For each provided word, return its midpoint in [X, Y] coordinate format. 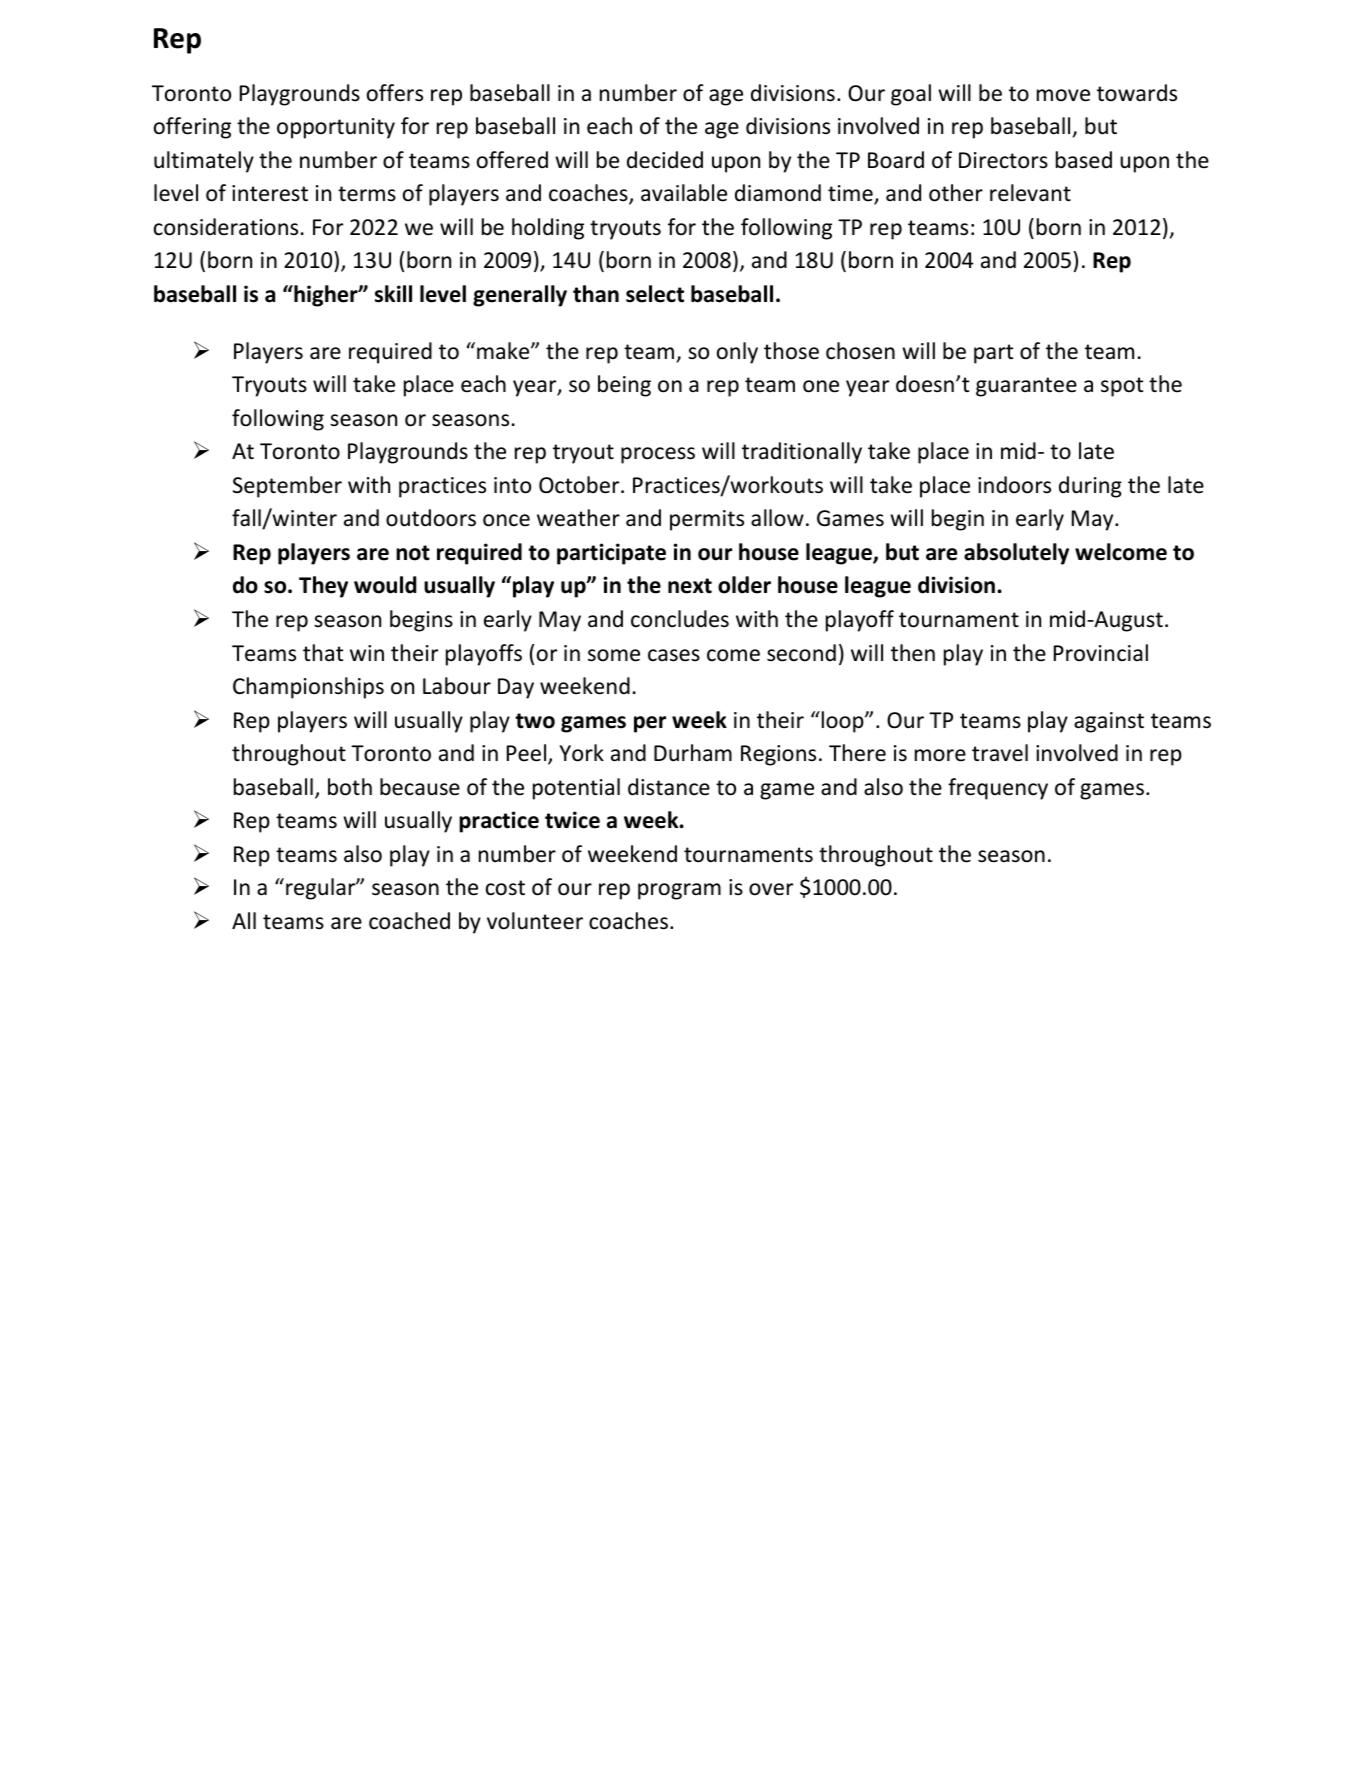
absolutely [1016, 554]
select [655, 294]
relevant [1030, 193]
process [658, 455]
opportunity [336, 128]
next [690, 586]
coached [409, 921]
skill [393, 294]
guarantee [1026, 387]
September [287, 487]
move [1063, 95]
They [323, 587]
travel [1000, 753]
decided [665, 160]
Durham [693, 753]
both [350, 787]
